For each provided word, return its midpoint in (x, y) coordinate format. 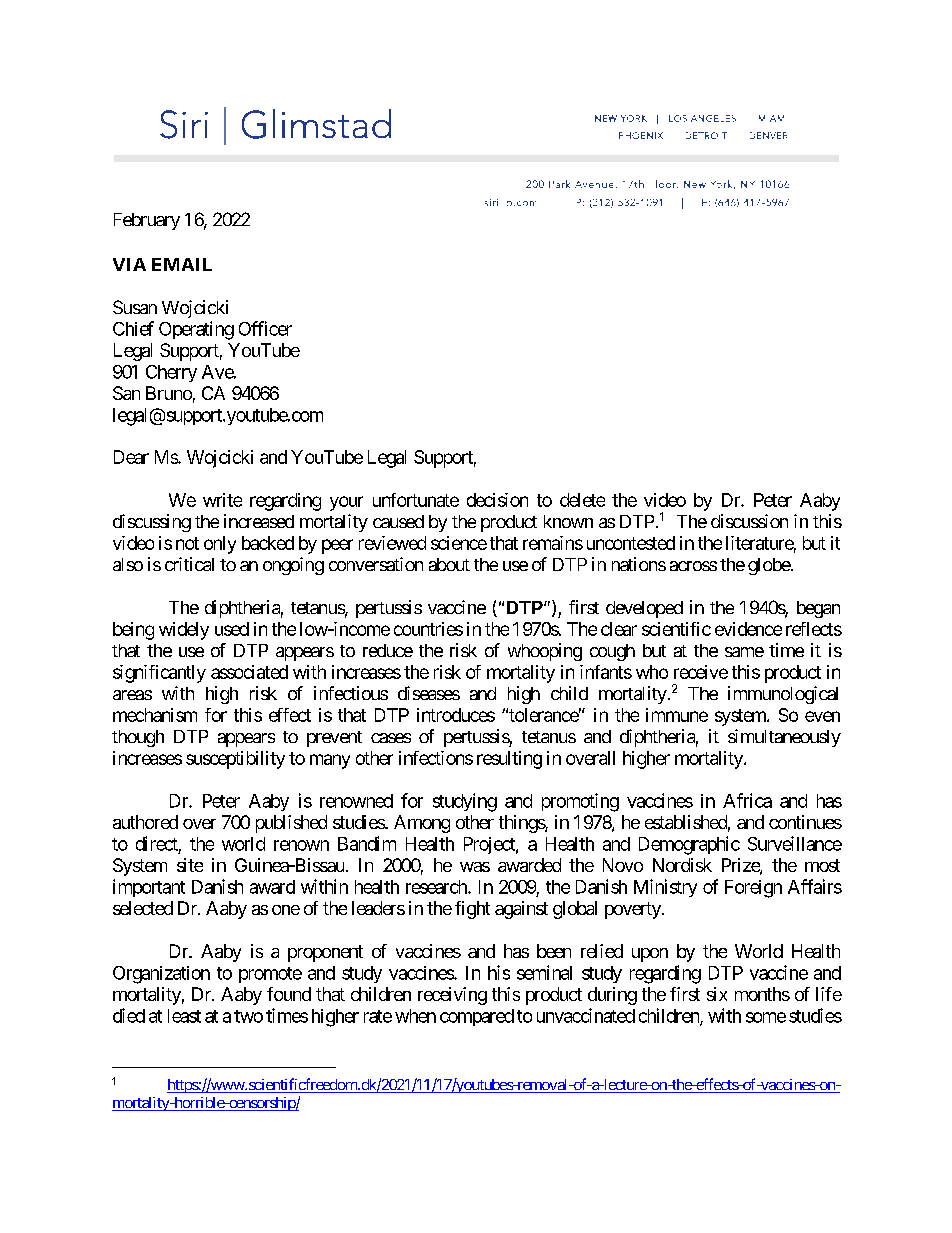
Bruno (169, 393)
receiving (452, 996)
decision (497, 500)
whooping (545, 652)
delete (582, 500)
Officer (265, 328)
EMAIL (182, 264)
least (184, 1016)
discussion (749, 521)
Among (422, 824)
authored (145, 822)
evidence (748, 629)
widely (184, 631)
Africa (747, 800)
